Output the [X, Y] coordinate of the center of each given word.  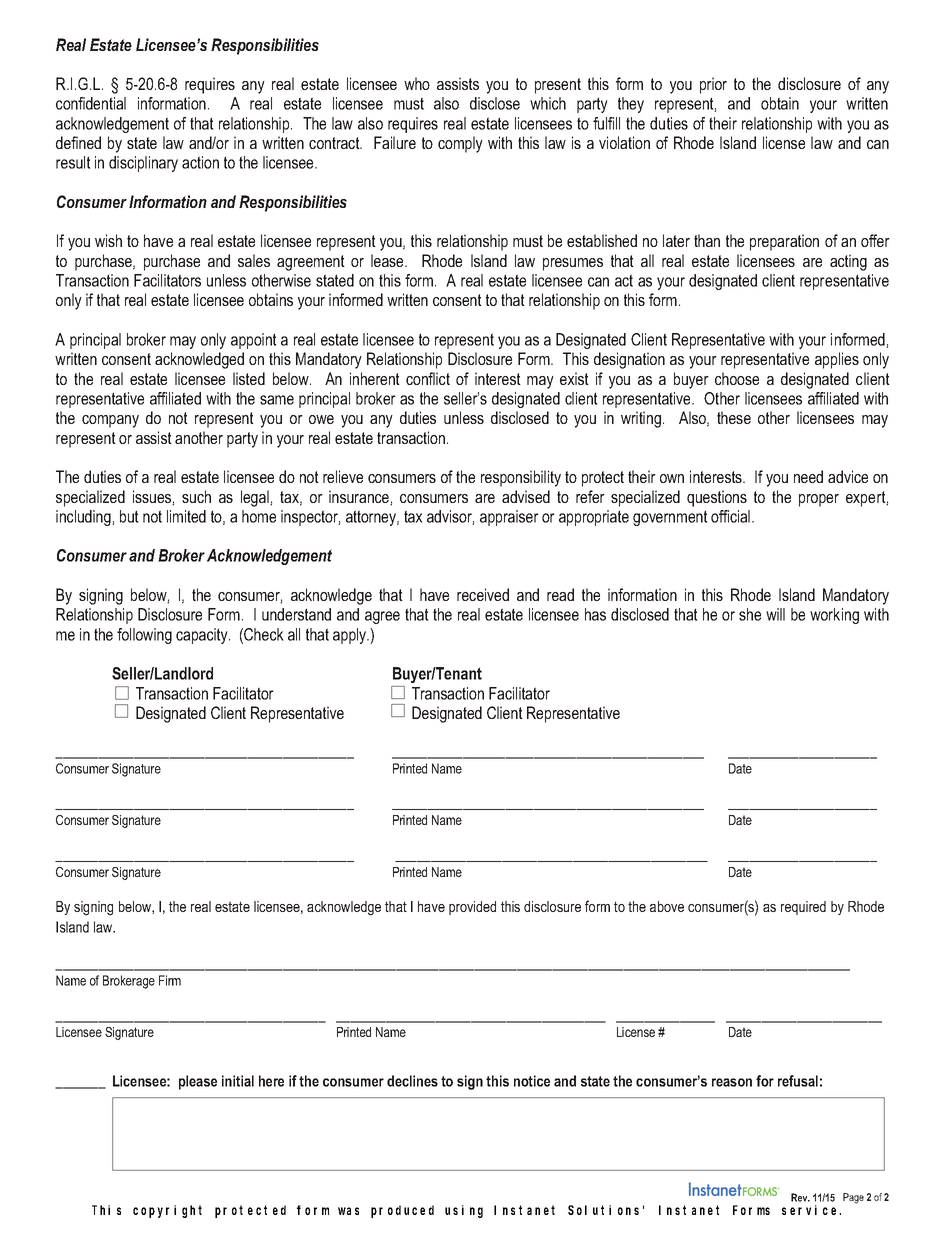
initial [238, 1081]
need [808, 476]
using [464, 1211]
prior [713, 85]
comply [460, 144]
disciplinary [143, 164]
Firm [170, 980]
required [803, 908]
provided [472, 908]
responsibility [521, 478]
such [196, 496]
